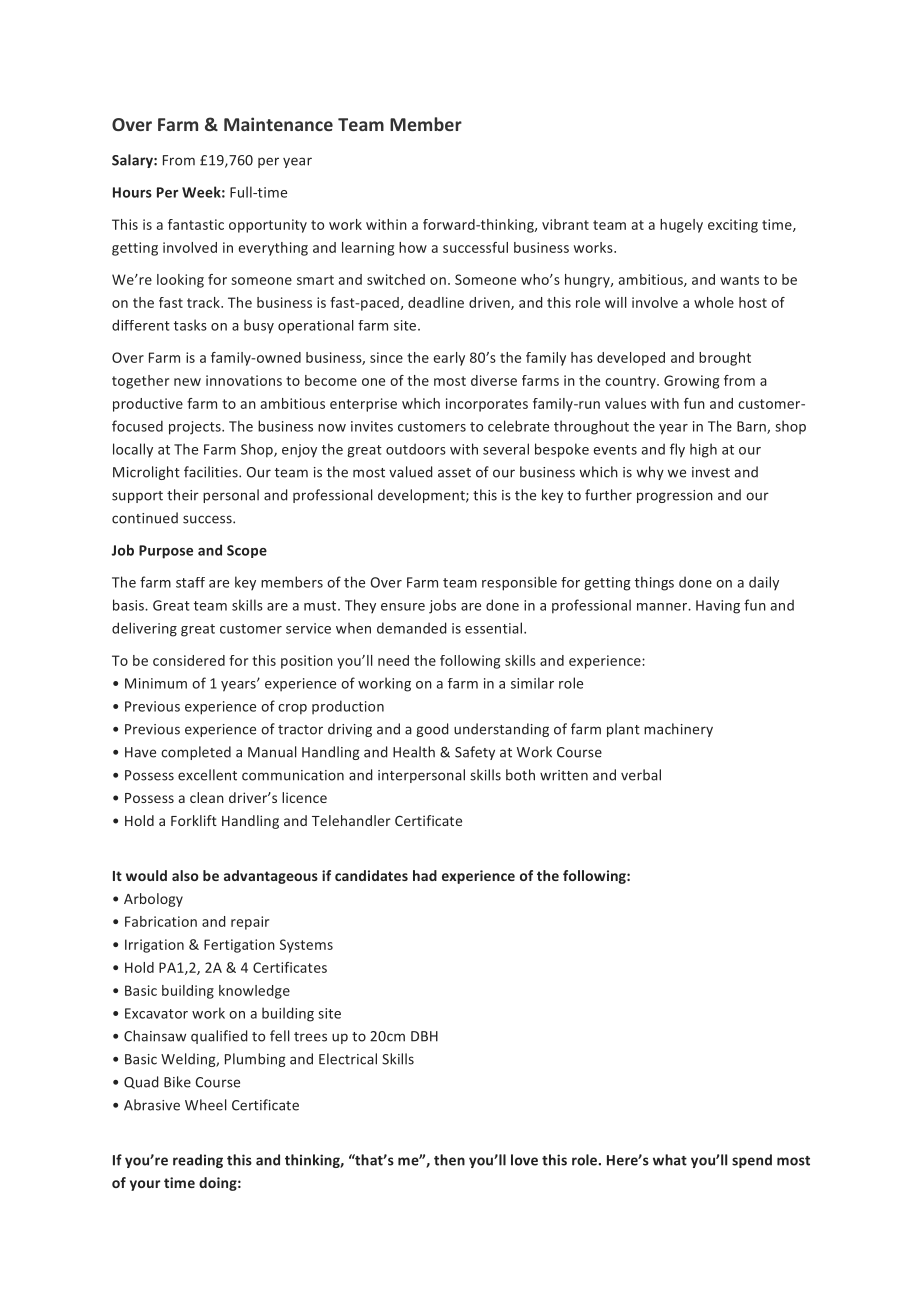 The width and height of the screenshot is (924, 1308). Describe the element at coordinates (487, 405) in the screenshot. I see `incorporates` at that location.
